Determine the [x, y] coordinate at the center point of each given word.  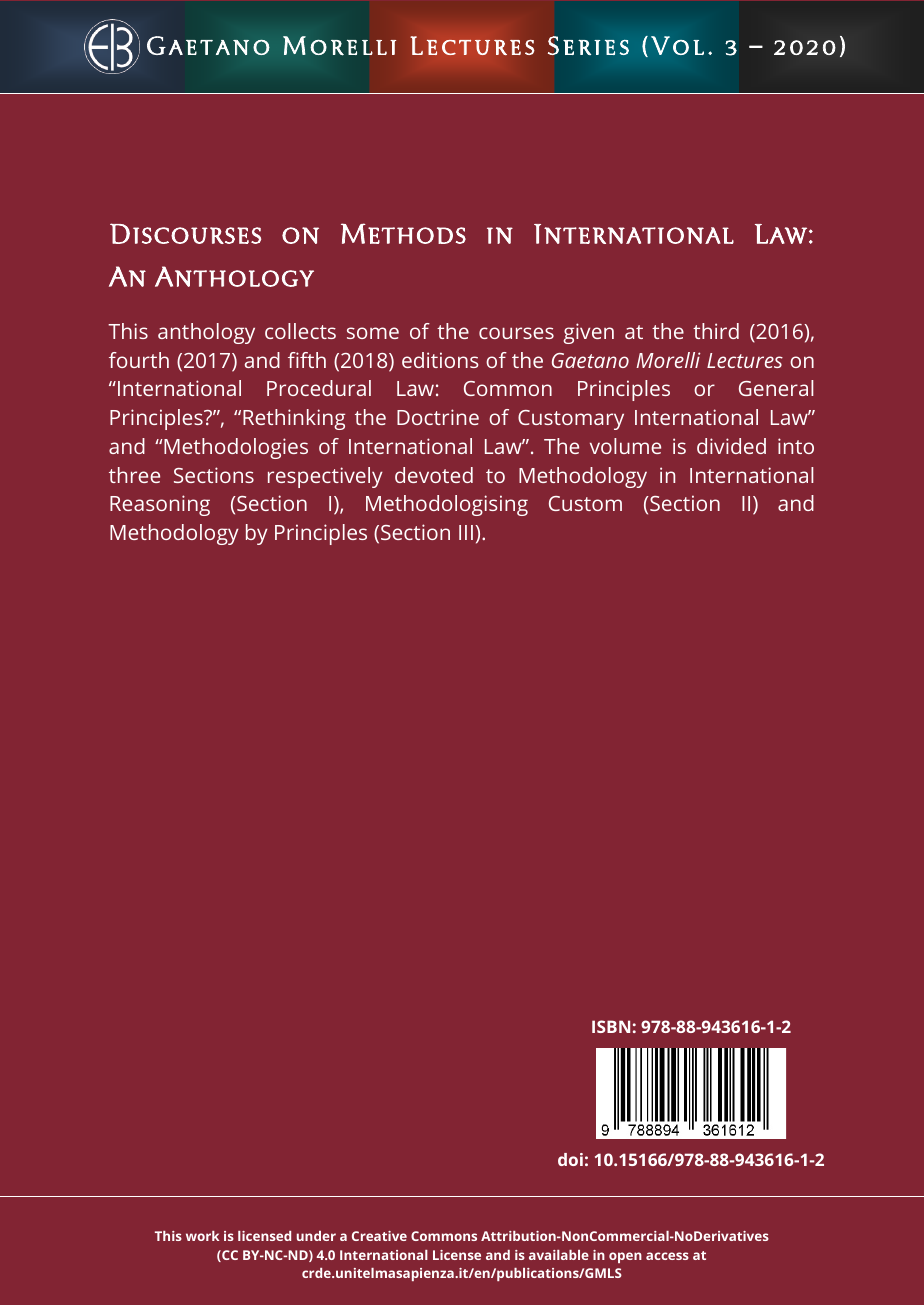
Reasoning [160, 505]
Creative [379, 1236]
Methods [403, 233]
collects [300, 331]
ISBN [611, 1026]
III [466, 532]
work [202, 1236]
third [716, 331]
